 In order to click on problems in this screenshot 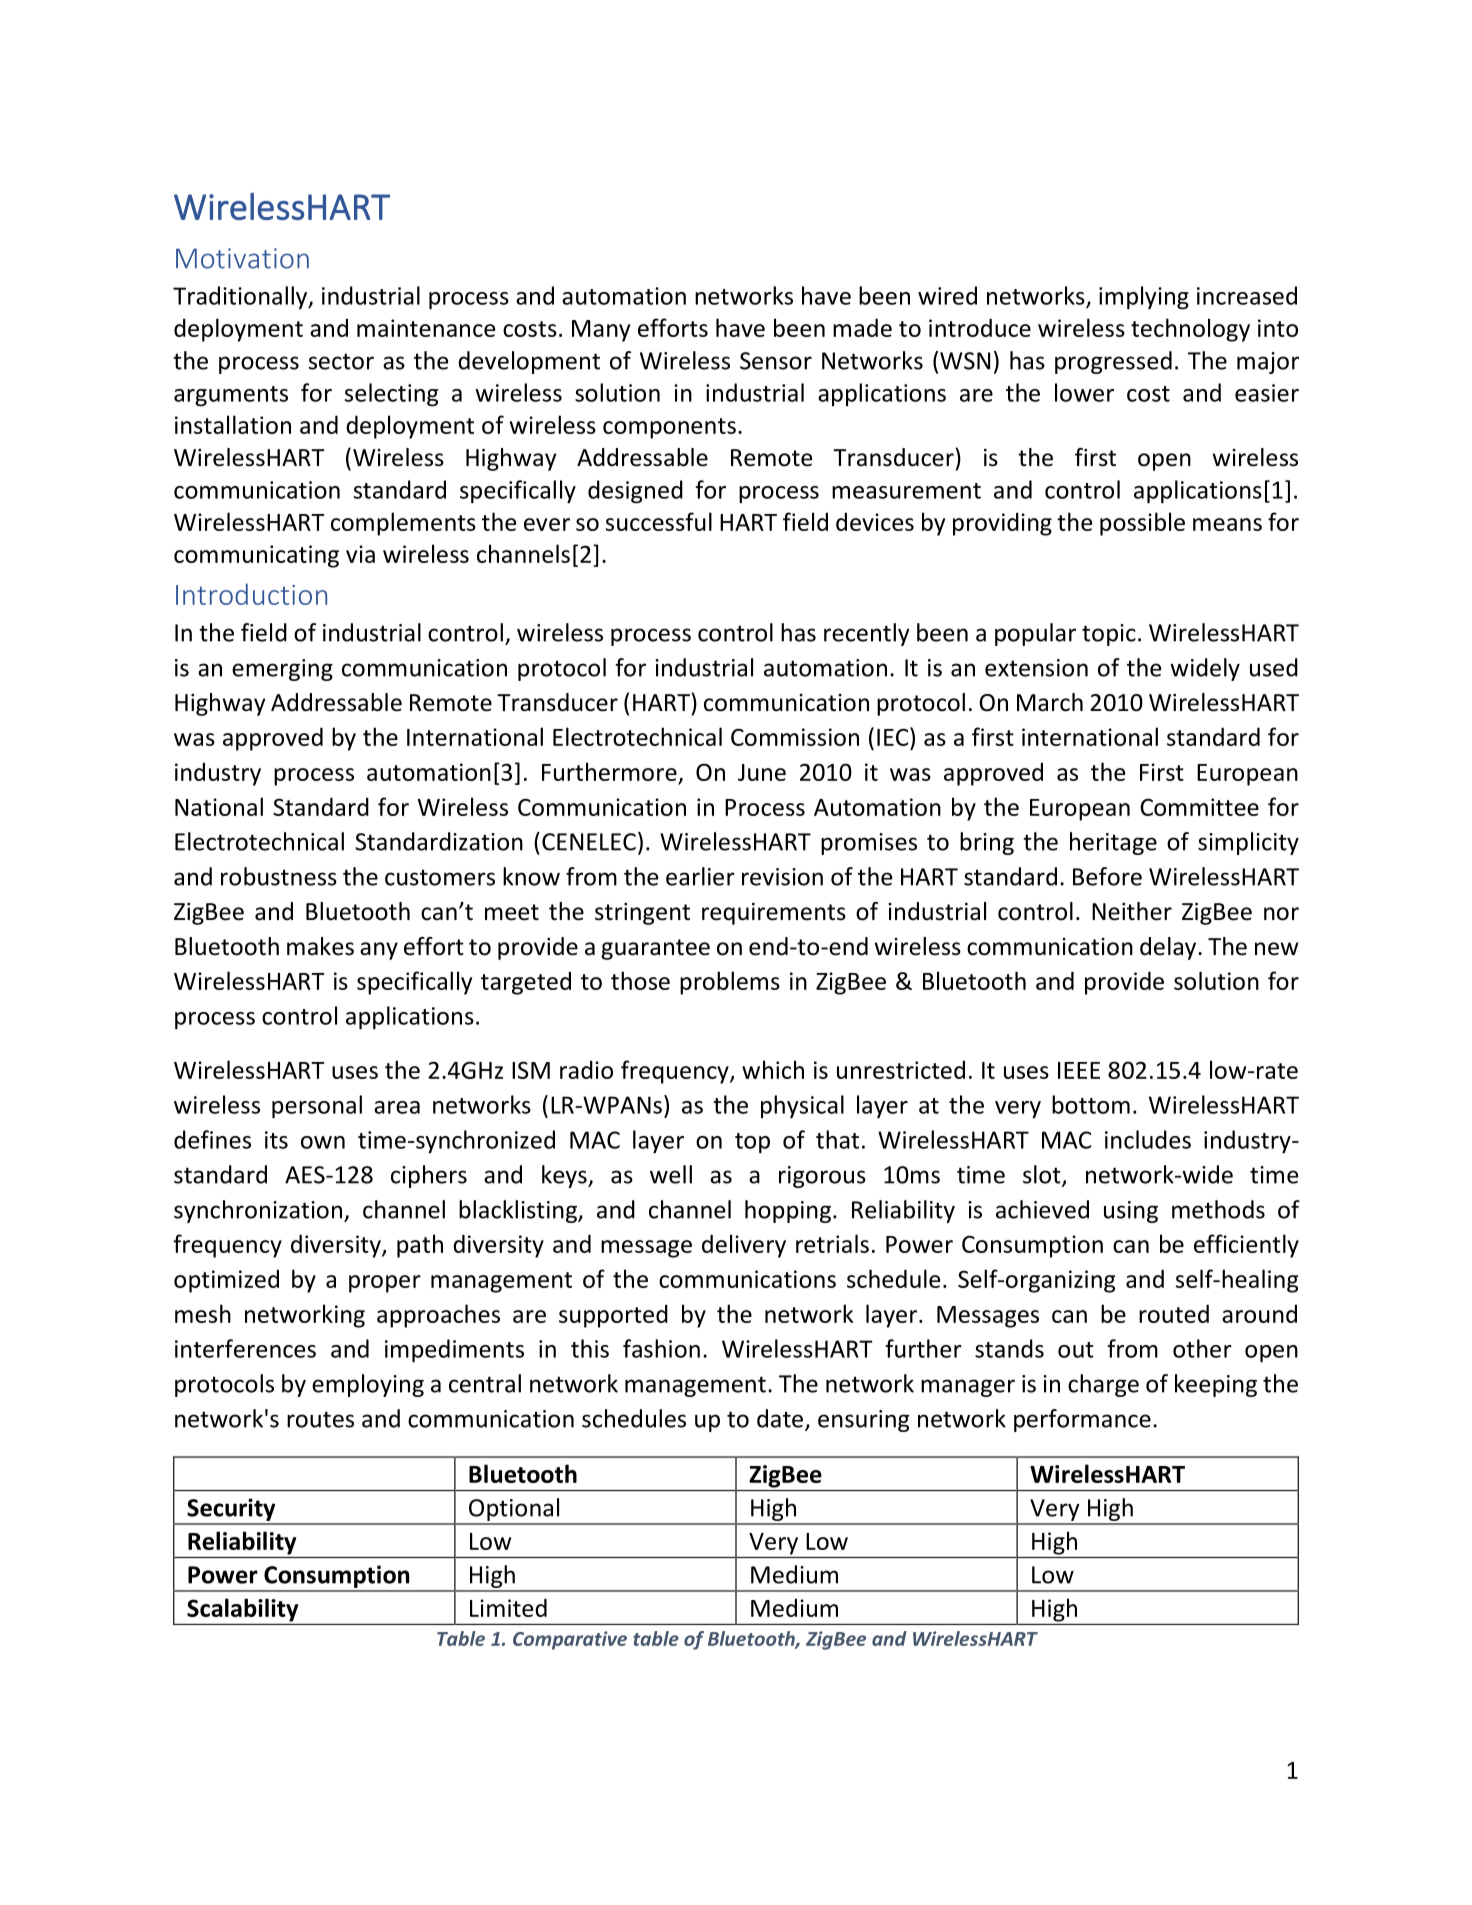, I will do `click(730, 983)`.
